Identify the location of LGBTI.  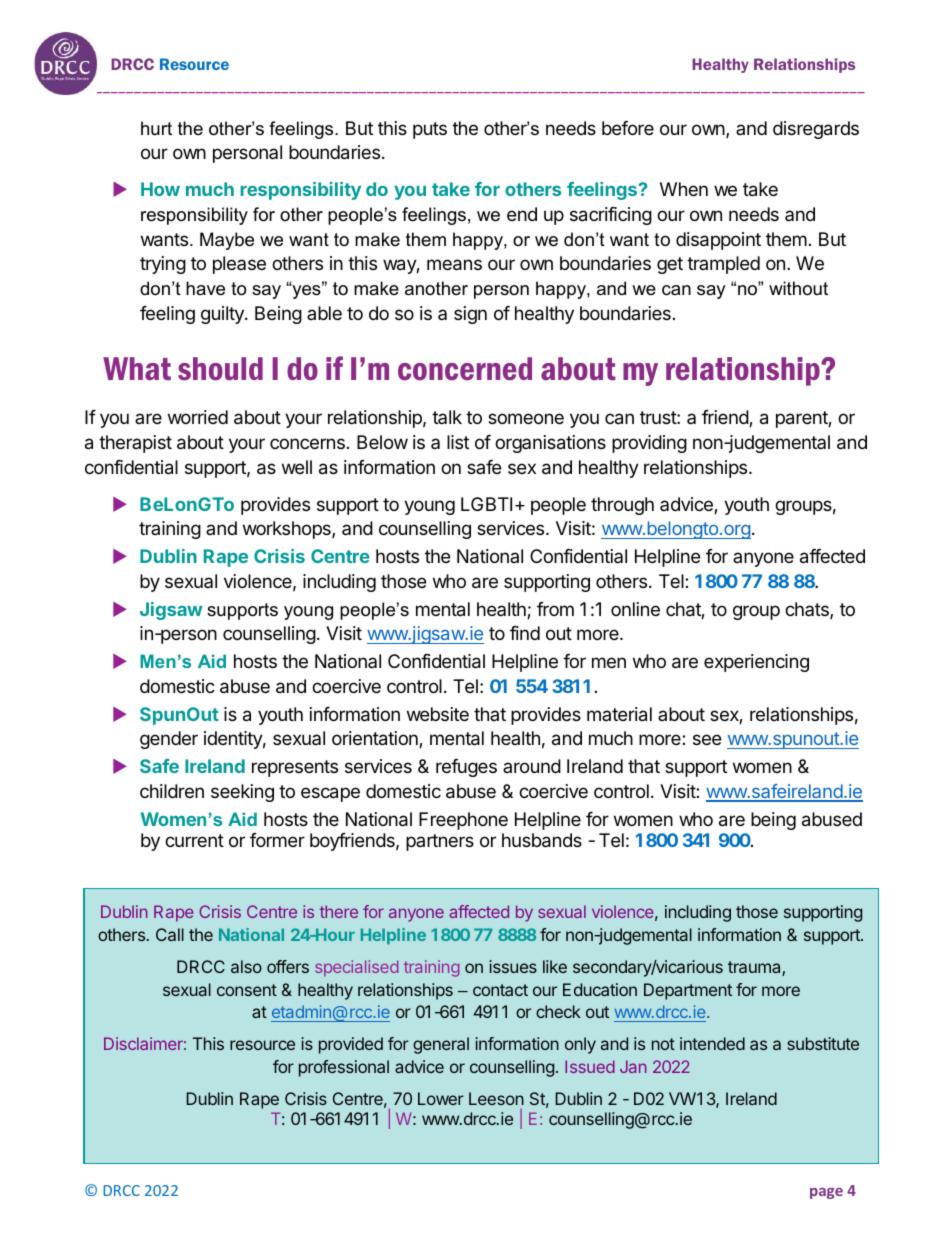
(486, 504).
